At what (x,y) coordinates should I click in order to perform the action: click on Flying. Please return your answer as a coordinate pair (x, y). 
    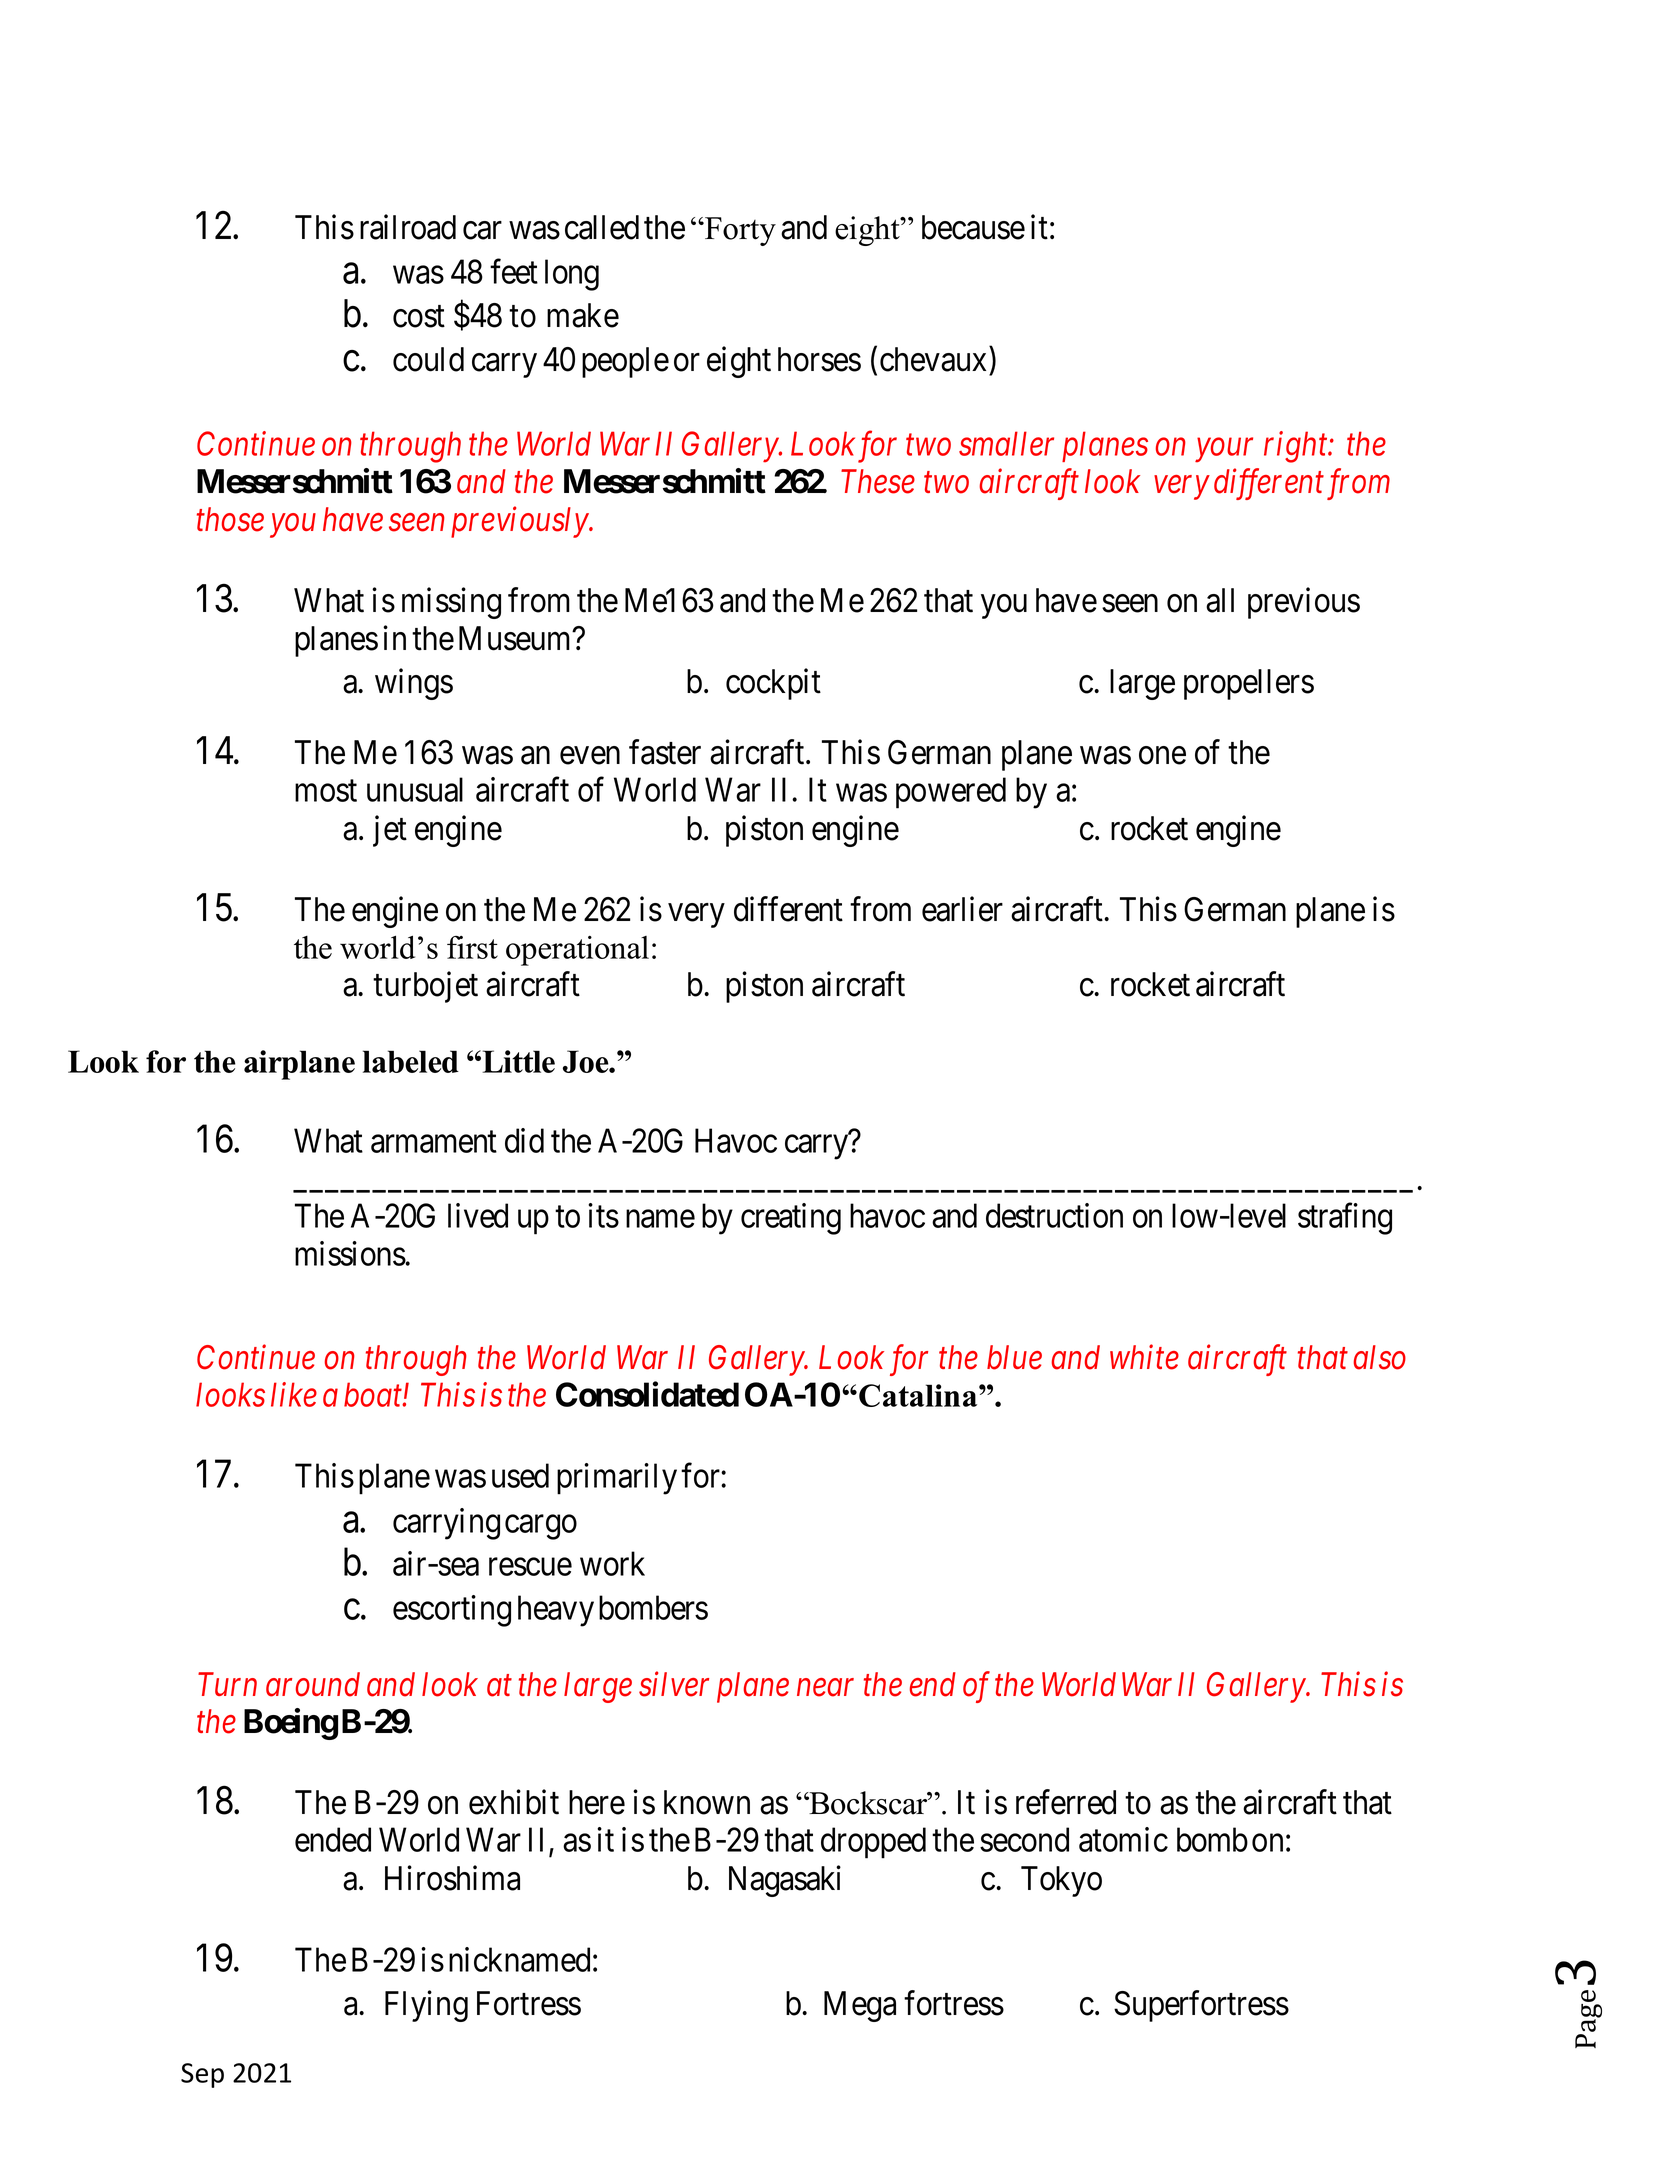
    Looking at the image, I should click on (426, 2006).
